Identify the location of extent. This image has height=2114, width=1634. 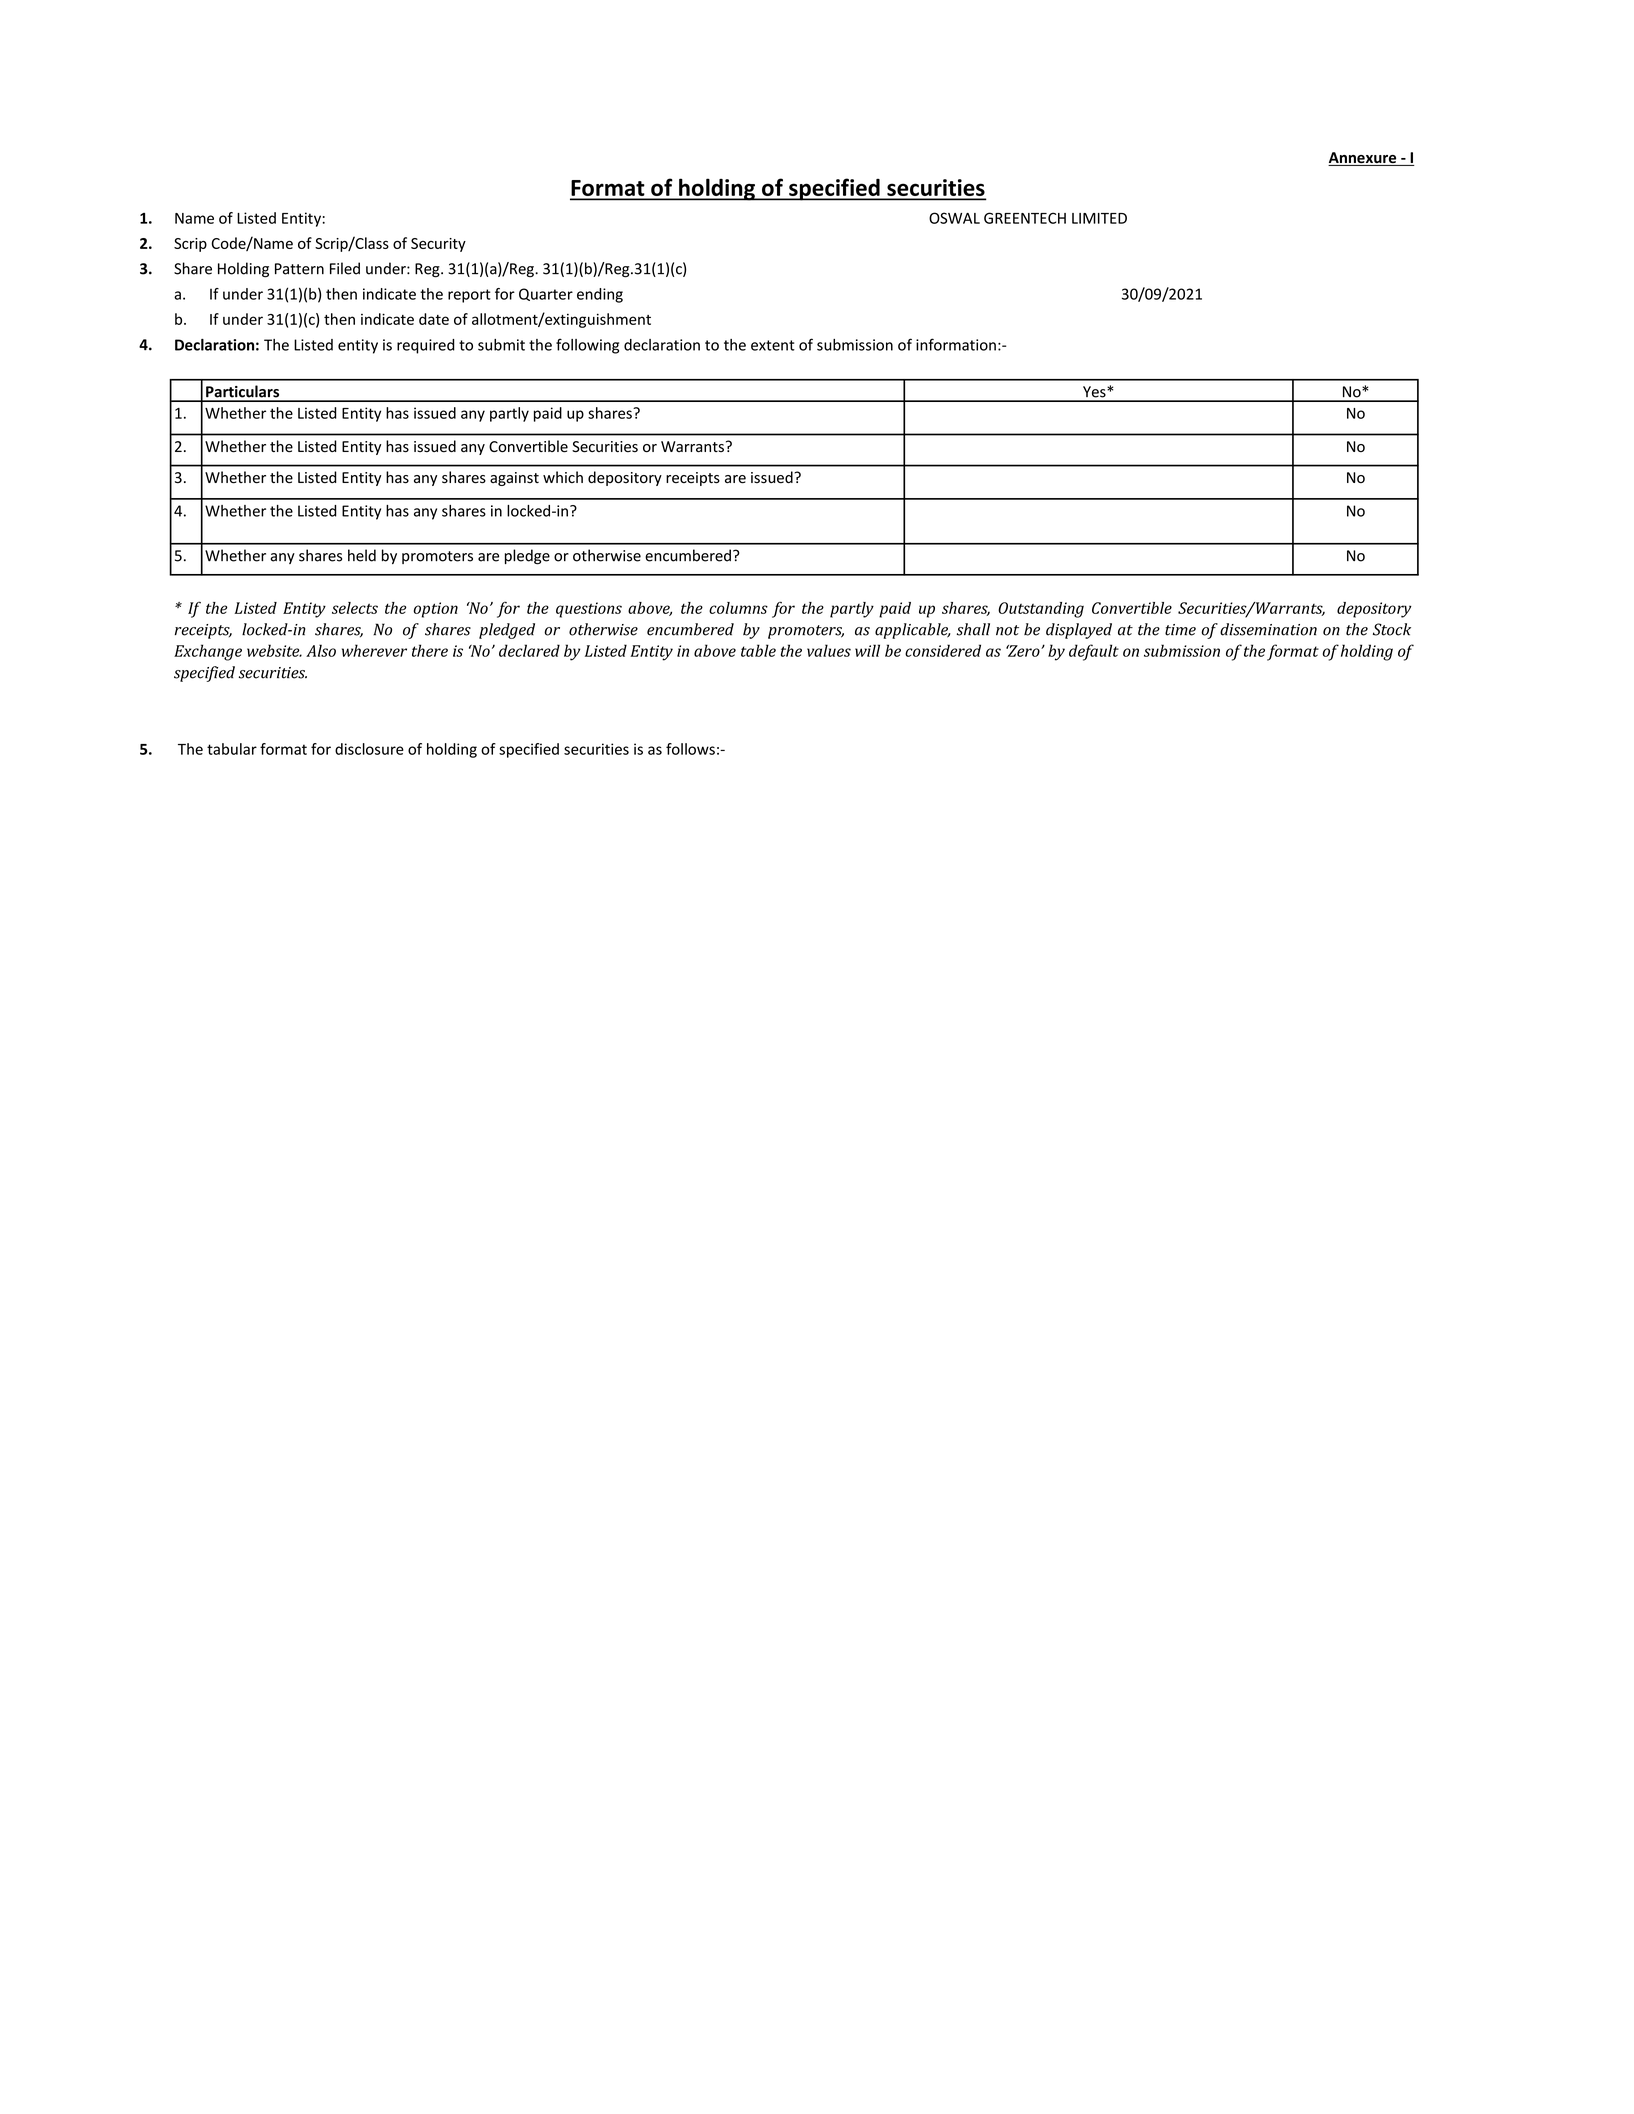
(773, 345).
